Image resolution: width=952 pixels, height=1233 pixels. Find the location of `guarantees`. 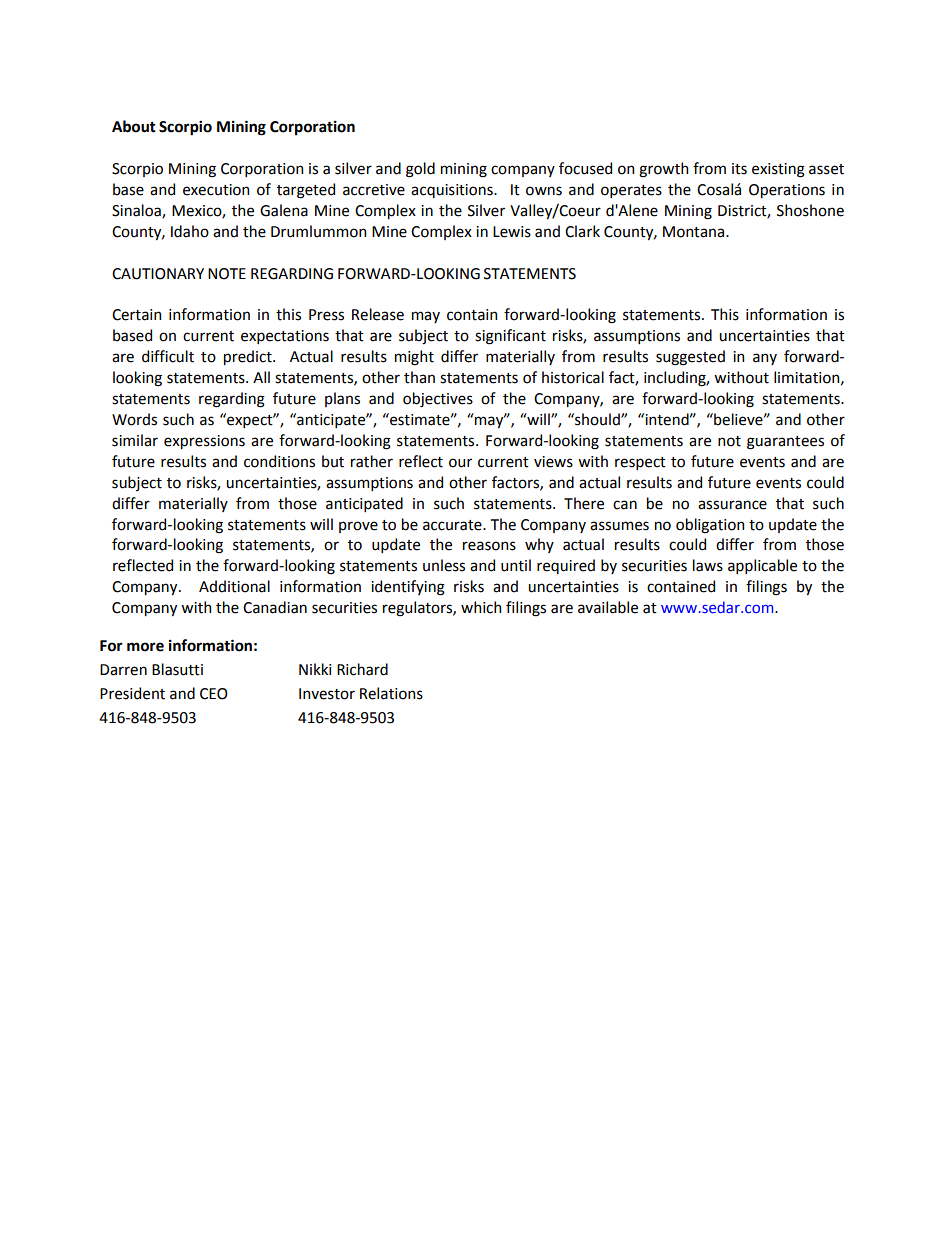

guarantees is located at coordinates (785, 443).
